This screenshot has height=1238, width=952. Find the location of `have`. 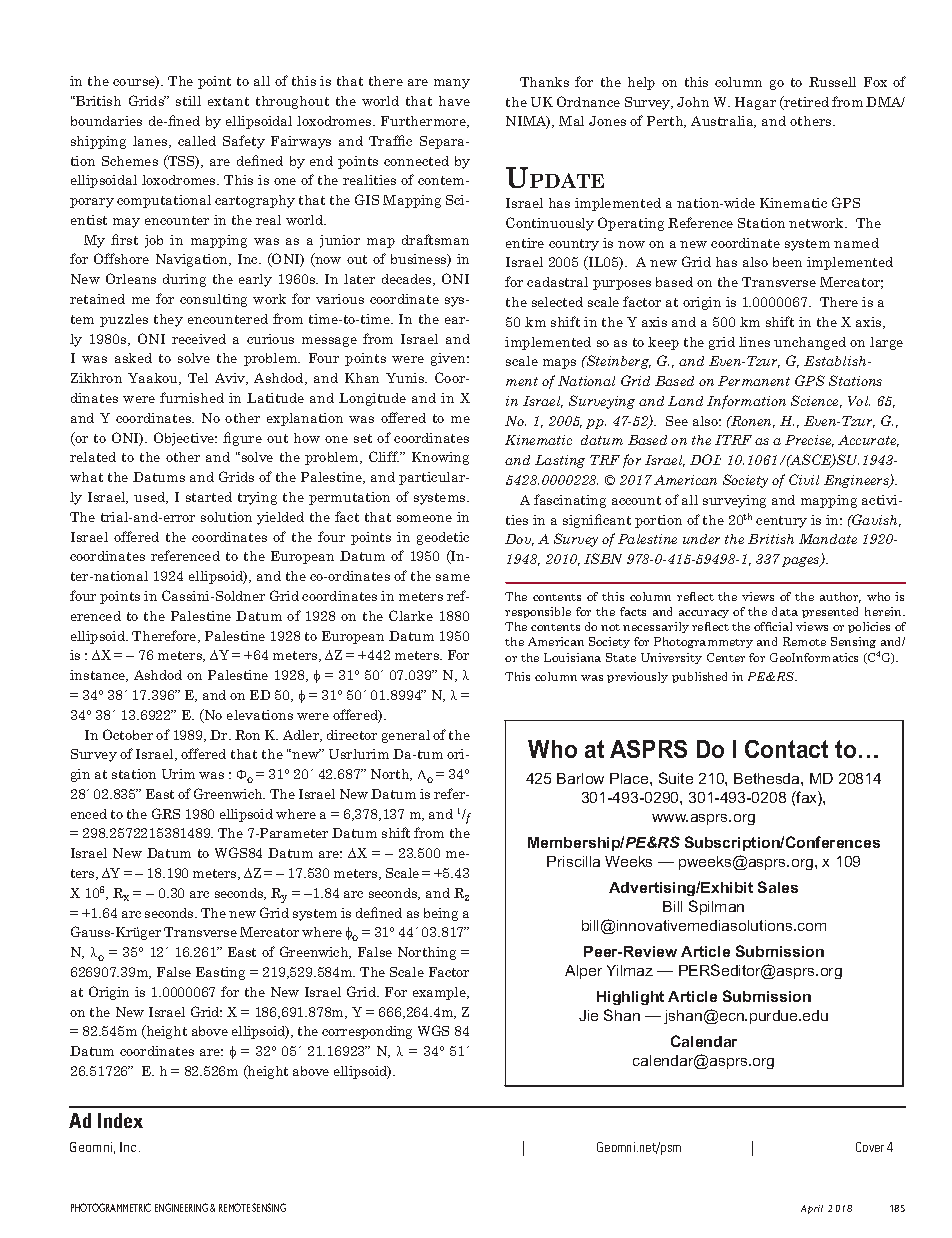

have is located at coordinates (454, 101).
